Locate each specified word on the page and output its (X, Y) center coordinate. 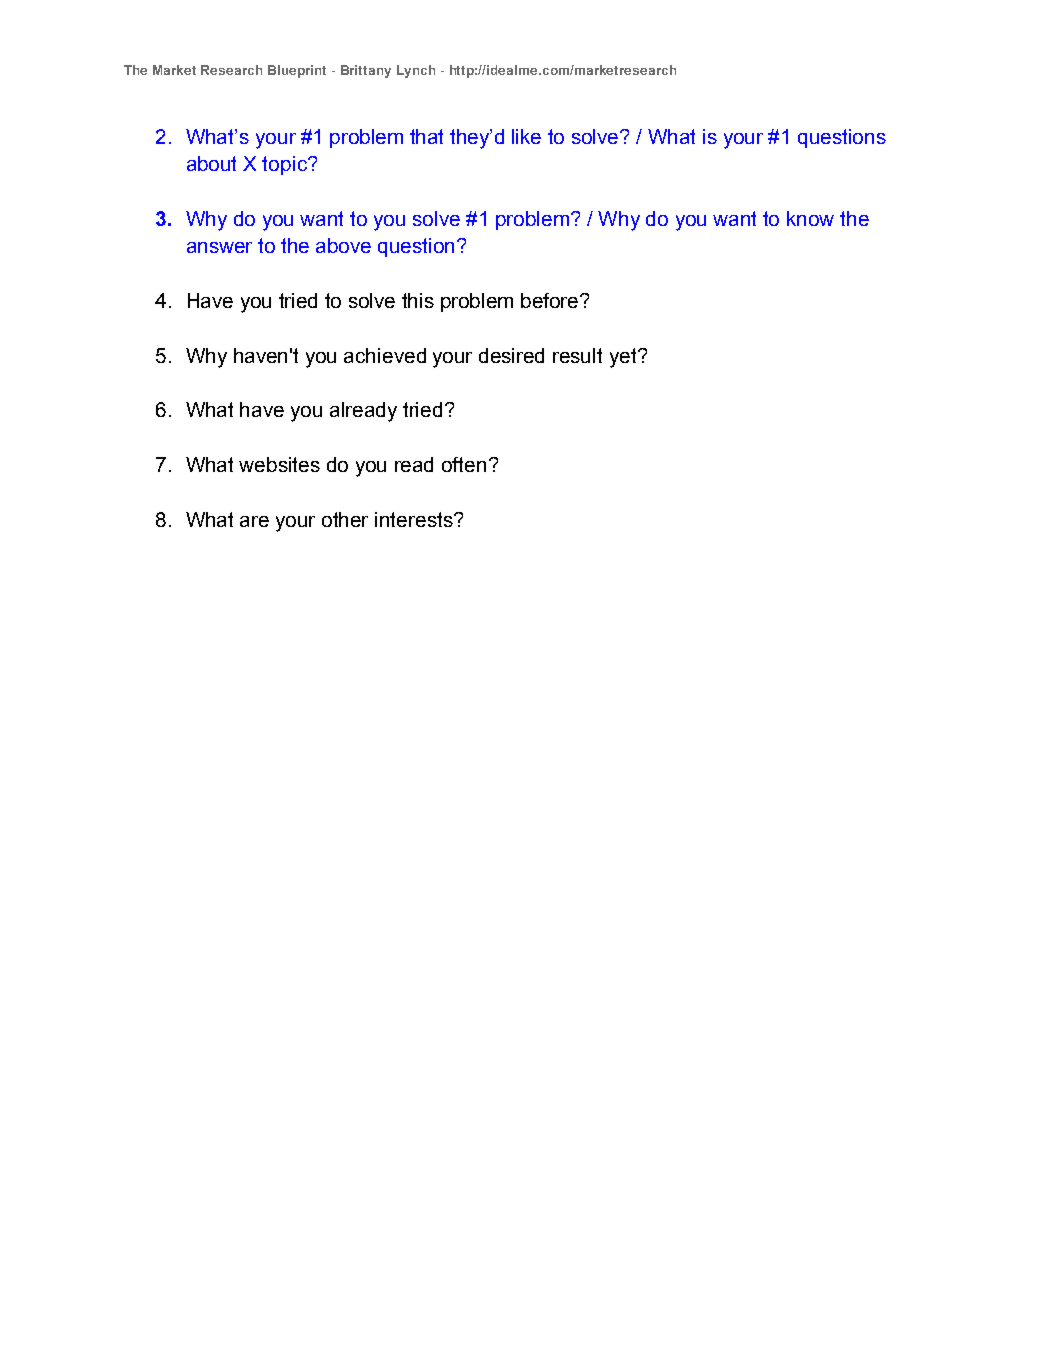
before (551, 300)
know (810, 218)
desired (511, 355)
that (426, 136)
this (418, 300)
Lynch (416, 71)
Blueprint (297, 71)
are (254, 521)
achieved (385, 355)
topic (285, 165)
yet (624, 358)
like (526, 136)
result (577, 355)
